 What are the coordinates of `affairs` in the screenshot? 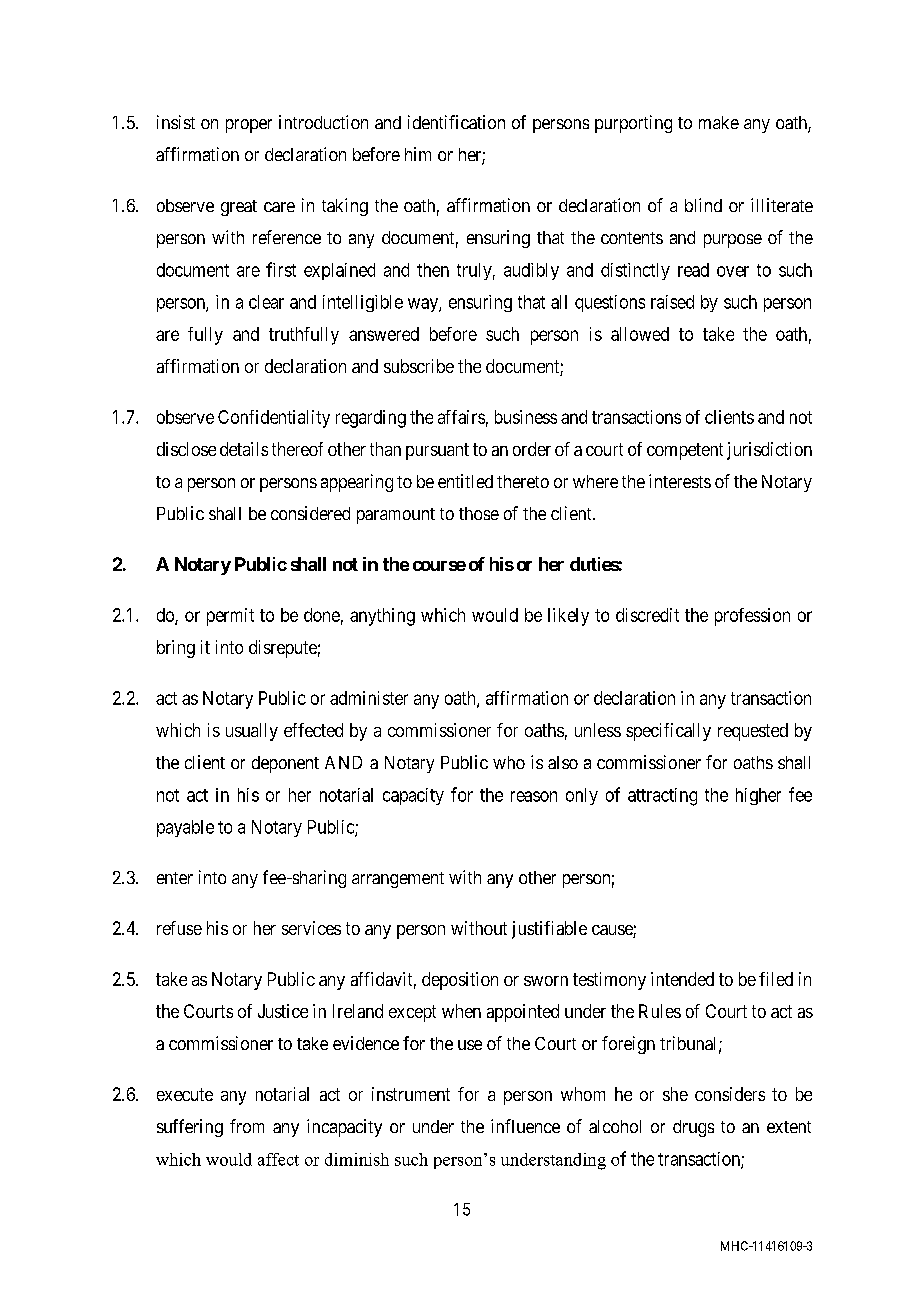 It's located at (461, 417).
